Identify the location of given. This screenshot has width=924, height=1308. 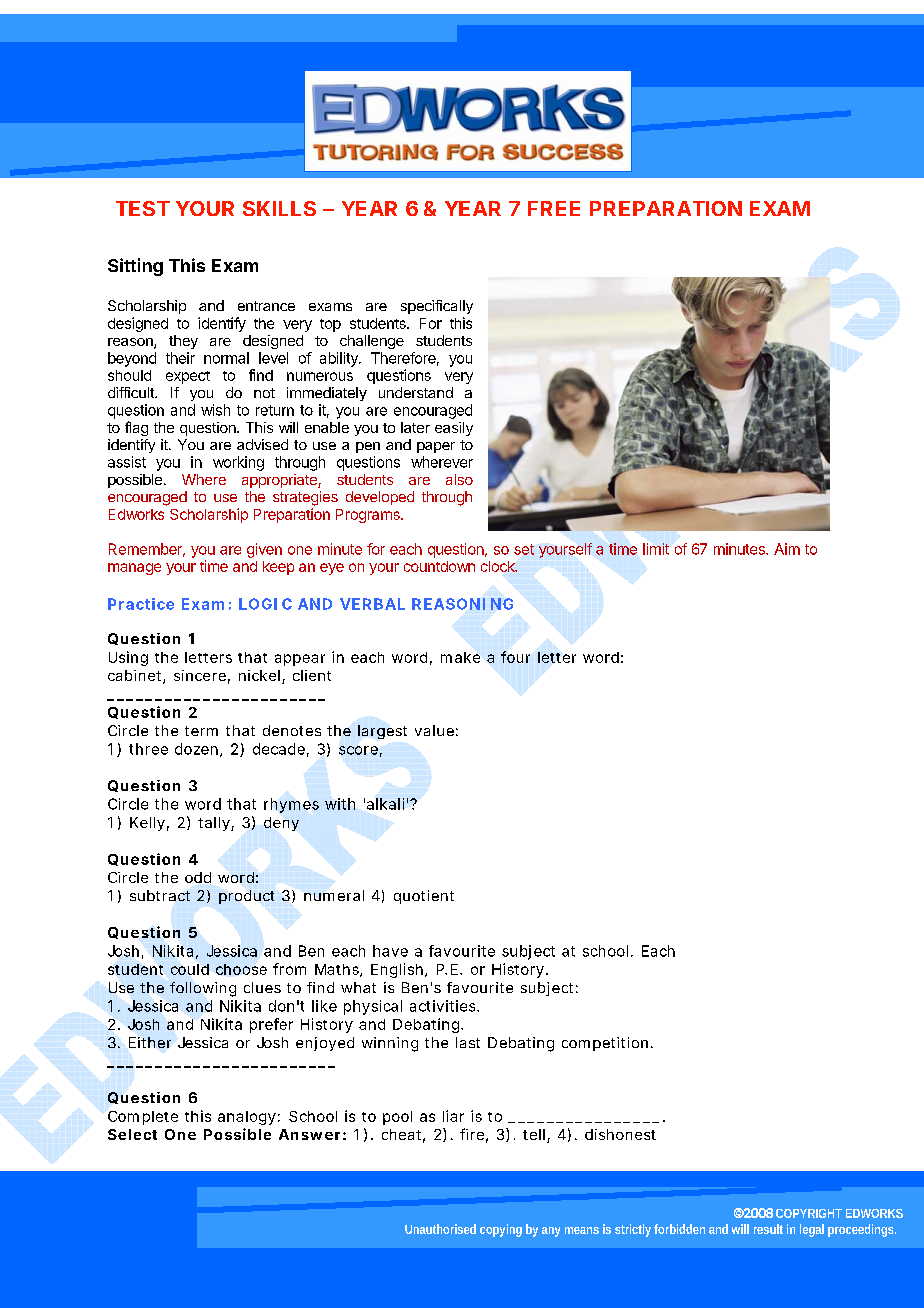
(264, 550).
